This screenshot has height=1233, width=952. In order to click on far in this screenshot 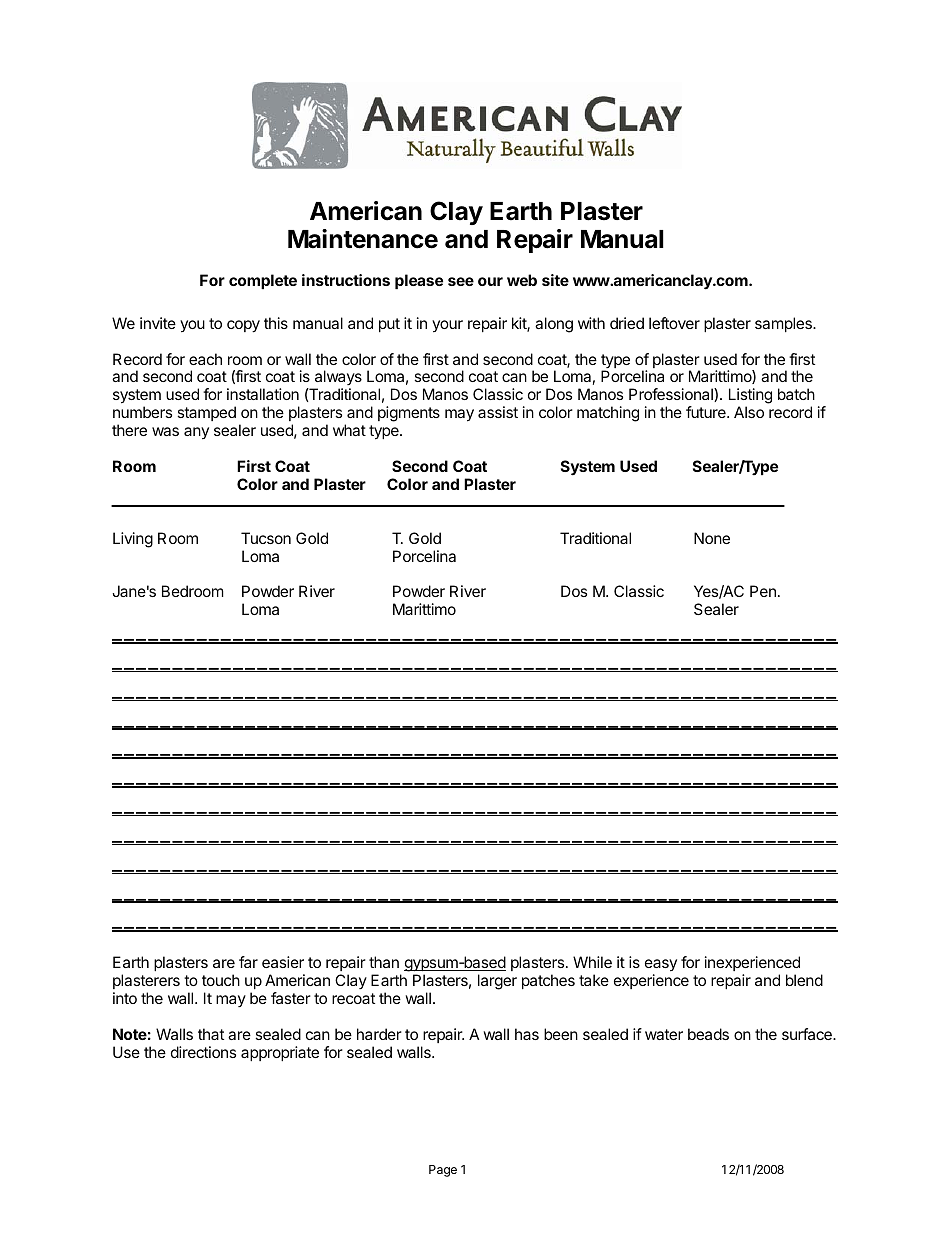, I will do `click(248, 962)`.
